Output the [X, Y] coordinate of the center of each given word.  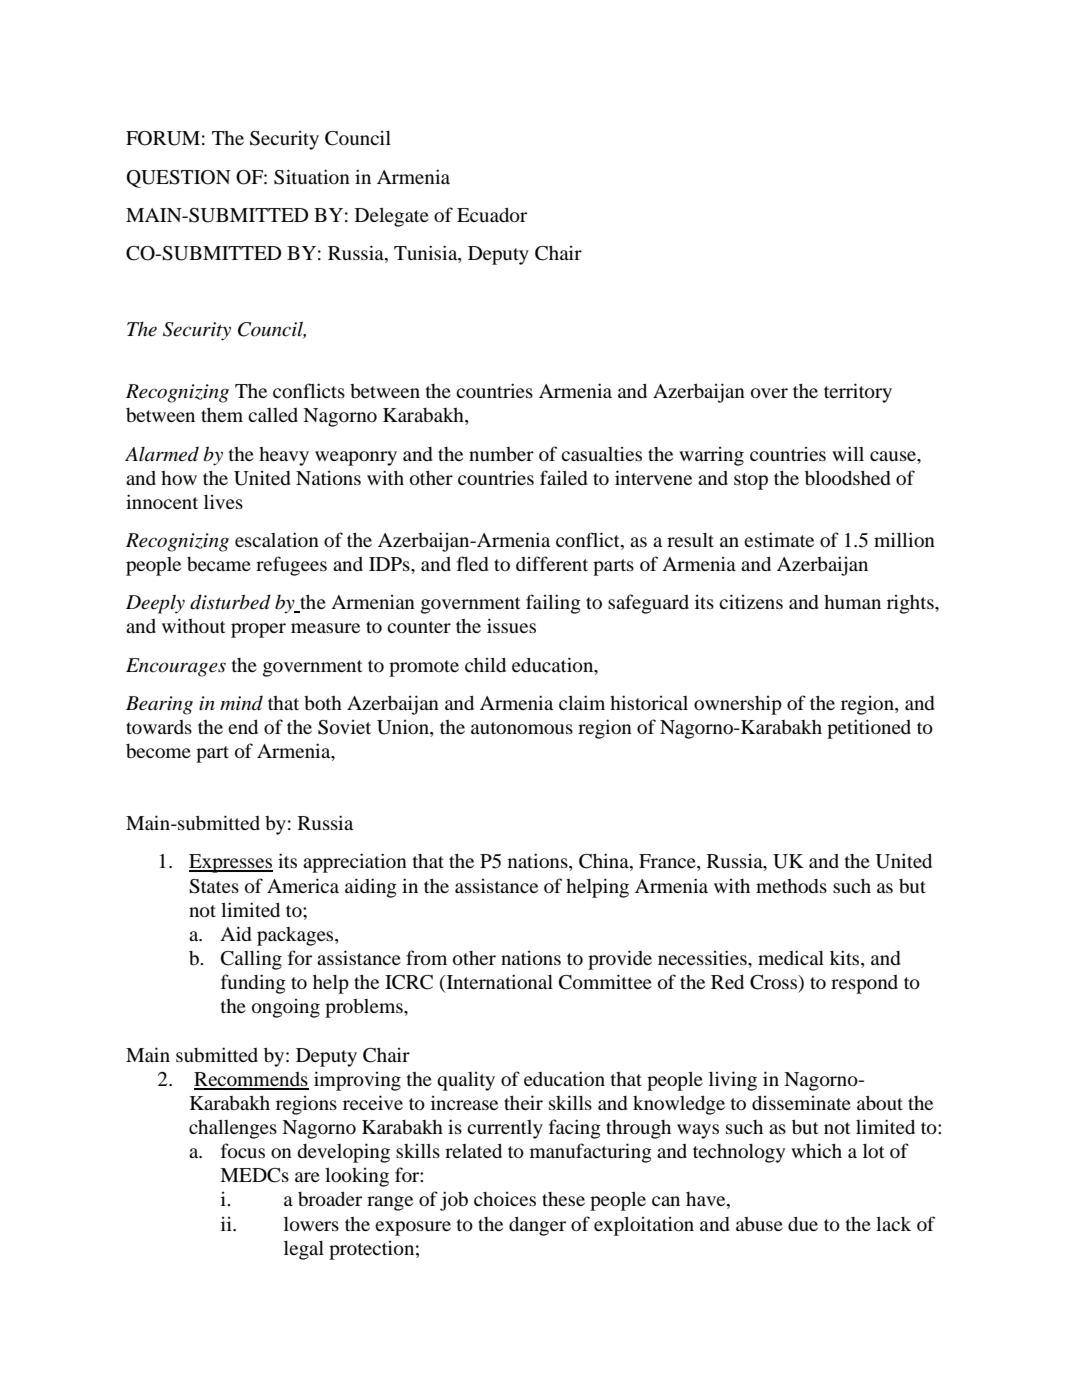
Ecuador [492, 215]
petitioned [869, 729]
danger [537, 1226]
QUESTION [179, 179]
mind [241, 703]
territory [858, 393]
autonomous [522, 728]
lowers [311, 1224]
